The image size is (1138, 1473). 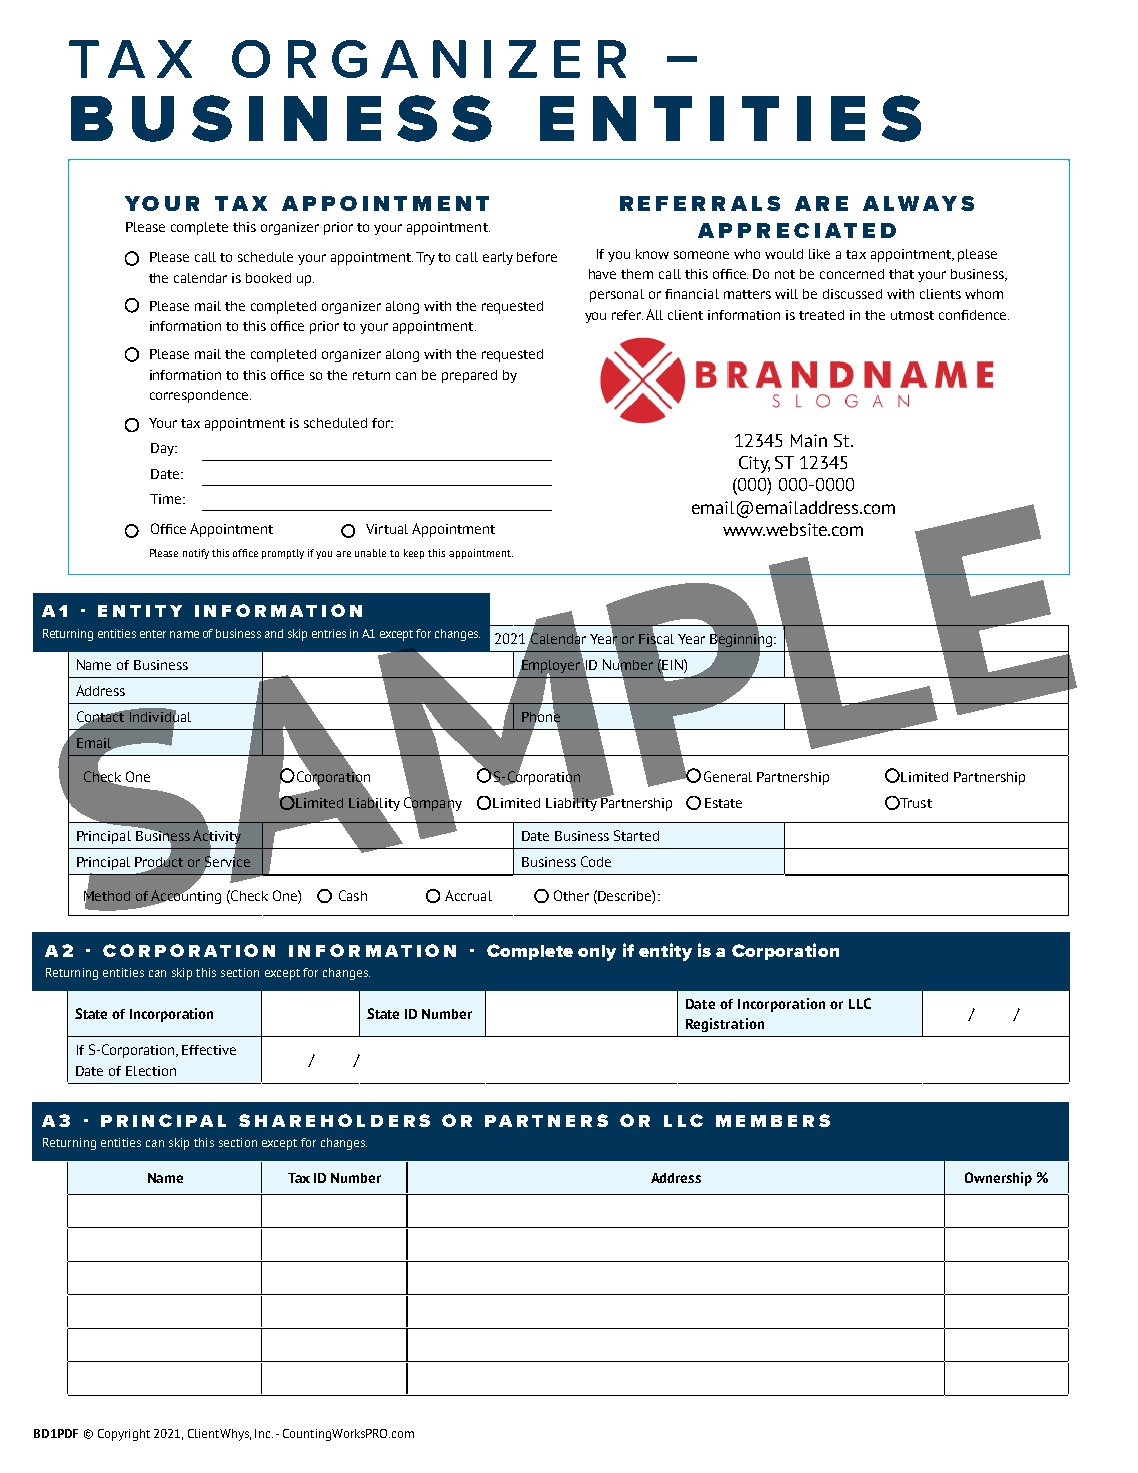 I want to click on Copyright, so click(x=124, y=1435).
